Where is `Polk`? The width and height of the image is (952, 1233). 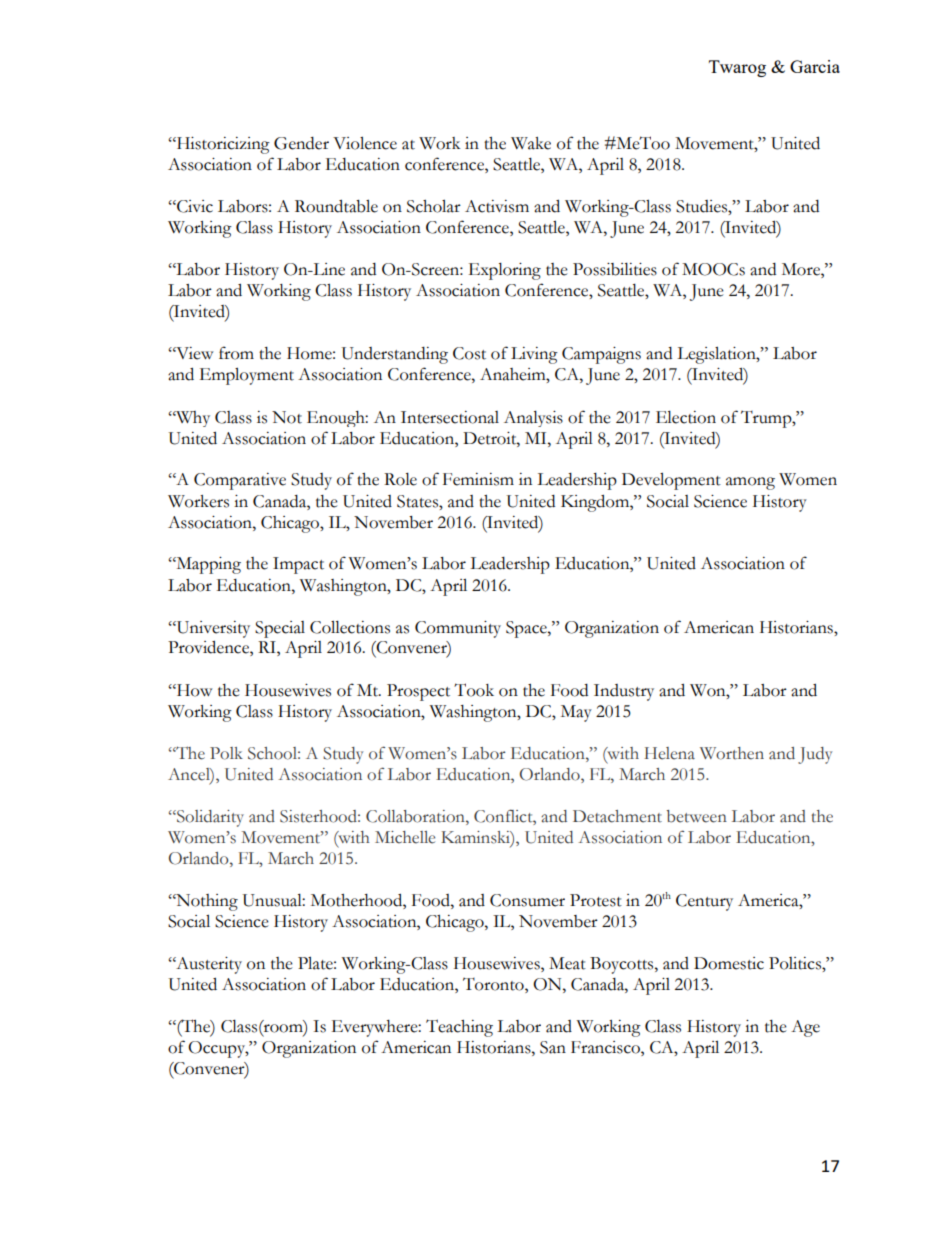 Polk is located at coordinates (226, 753).
